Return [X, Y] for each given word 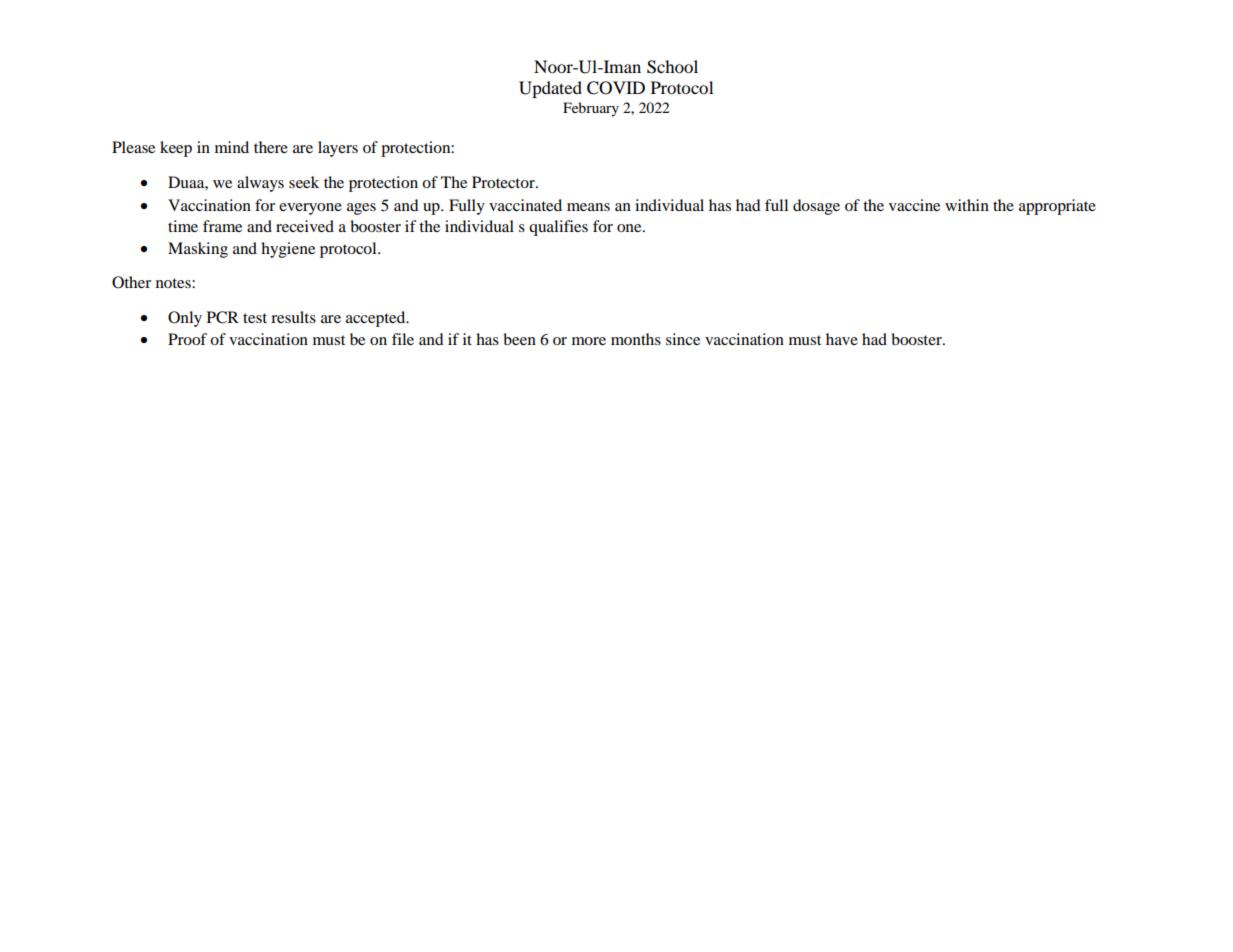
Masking [198, 250]
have [842, 339]
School [672, 67]
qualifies [558, 228]
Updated [550, 89]
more [589, 341]
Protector [504, 182]
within [967, 205]
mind [232, 147]
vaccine [914, 205]
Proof [187, 339]
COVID [616, 88]
